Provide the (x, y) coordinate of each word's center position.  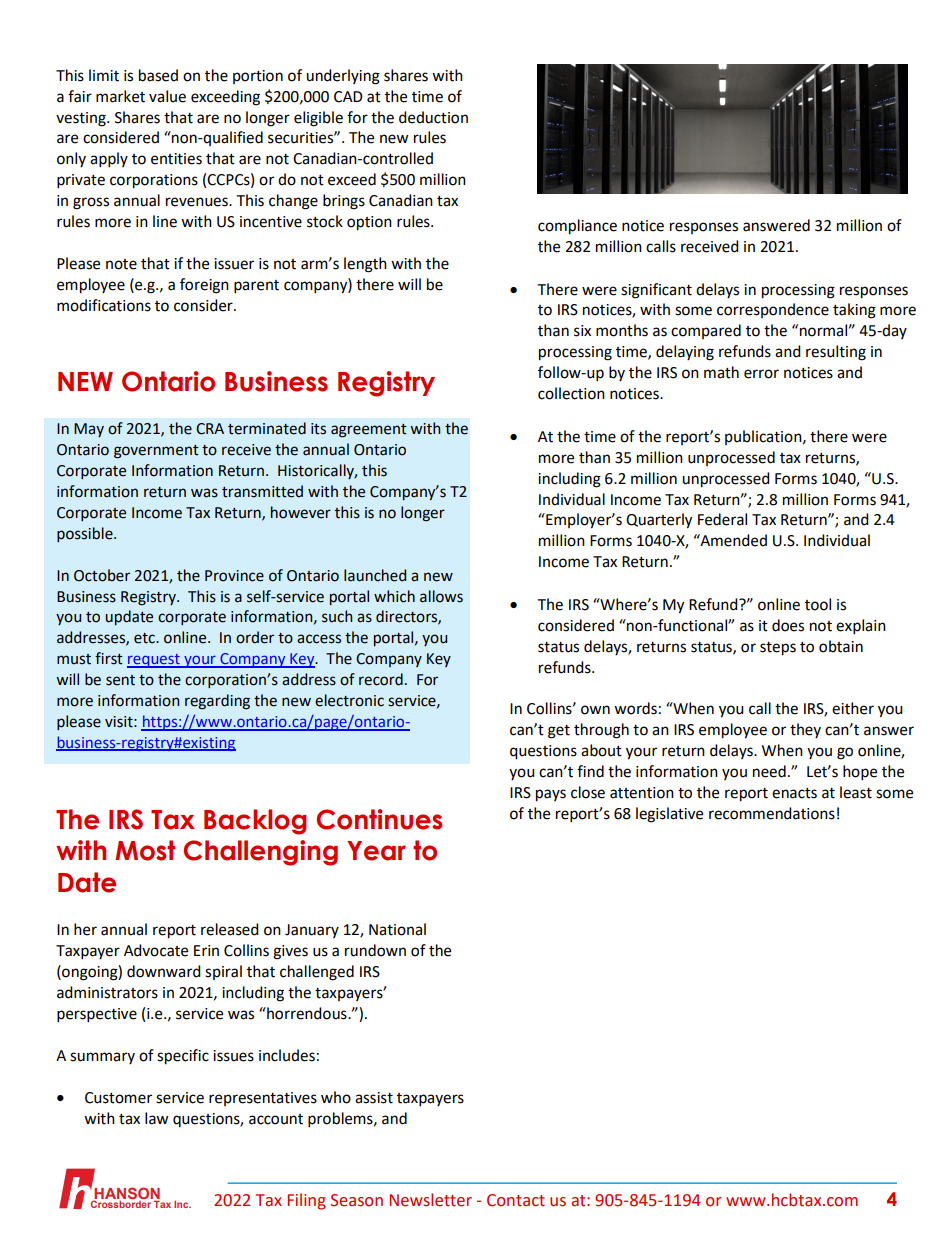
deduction (433, 117)
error (761, 374)
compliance (577, 227)
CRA (210, 429)
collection (571, 393)
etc (145, 638)
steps (778, 649)
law (157, 1118)
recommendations (772, 813)
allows (441, 596)
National (397, 929)
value (167, 96)
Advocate (156, 950)
